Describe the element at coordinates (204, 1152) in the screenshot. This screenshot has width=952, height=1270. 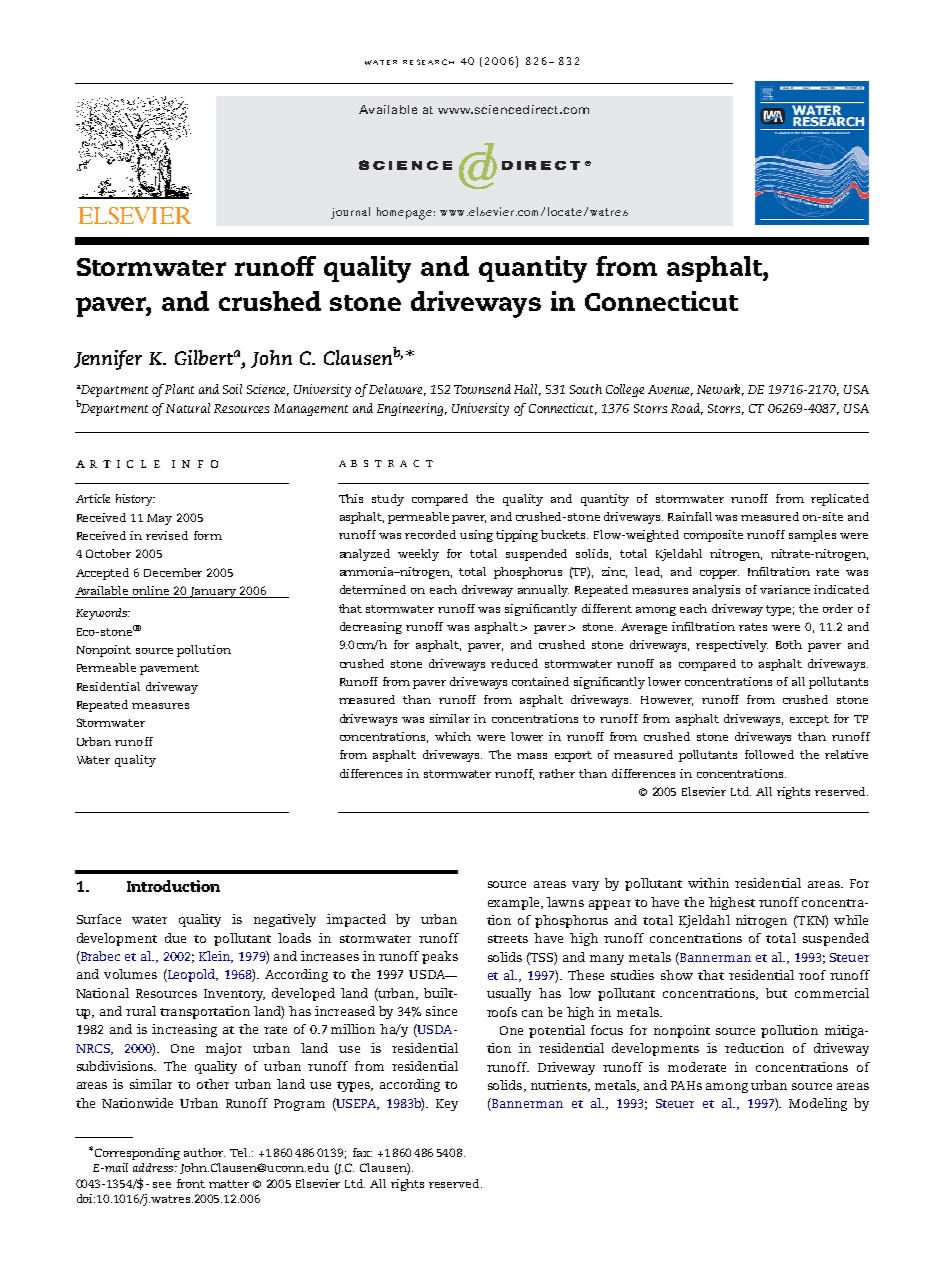
I see `author` at that location.
